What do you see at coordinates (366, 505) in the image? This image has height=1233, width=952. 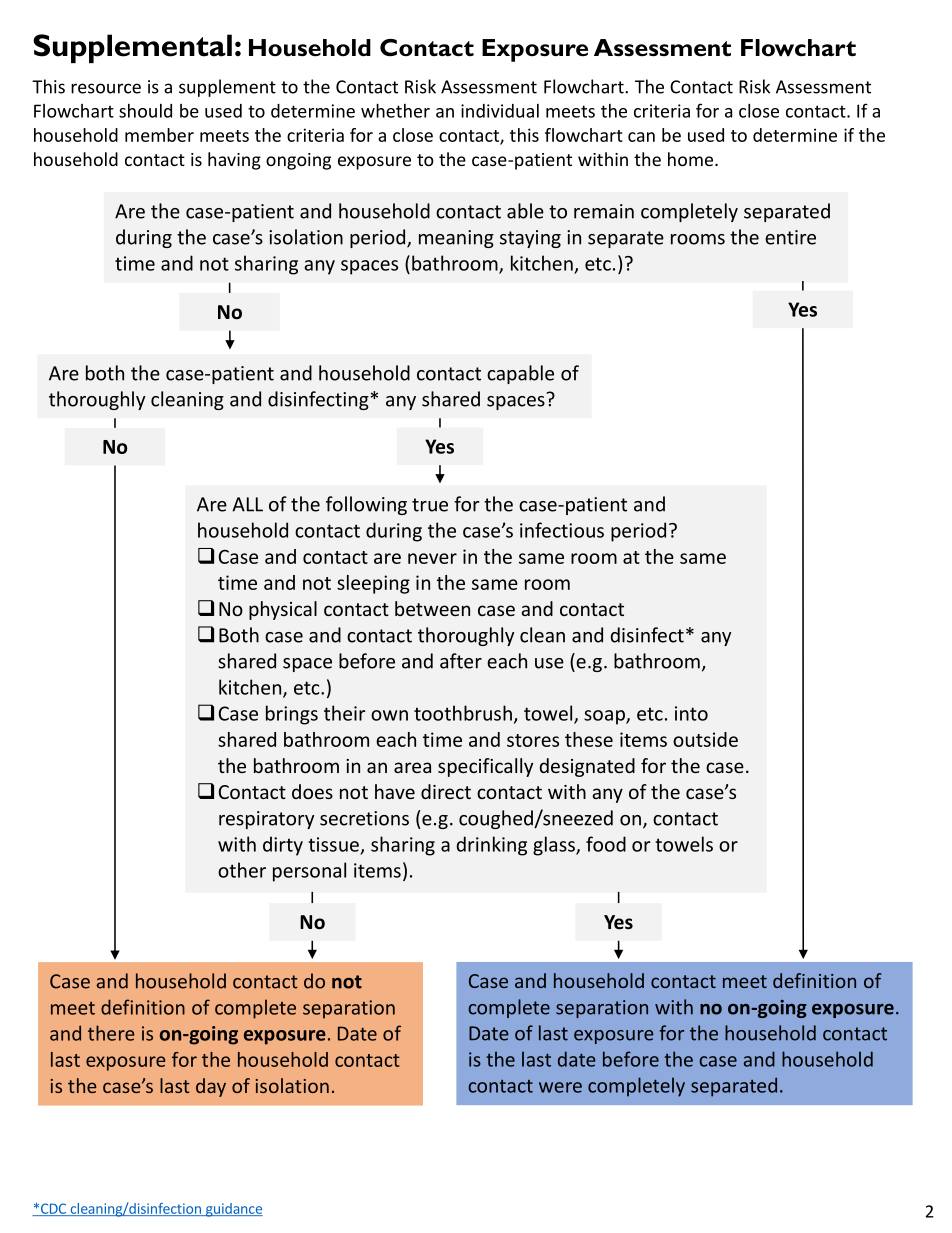 I see `following` at bounding box center [366, 505].
